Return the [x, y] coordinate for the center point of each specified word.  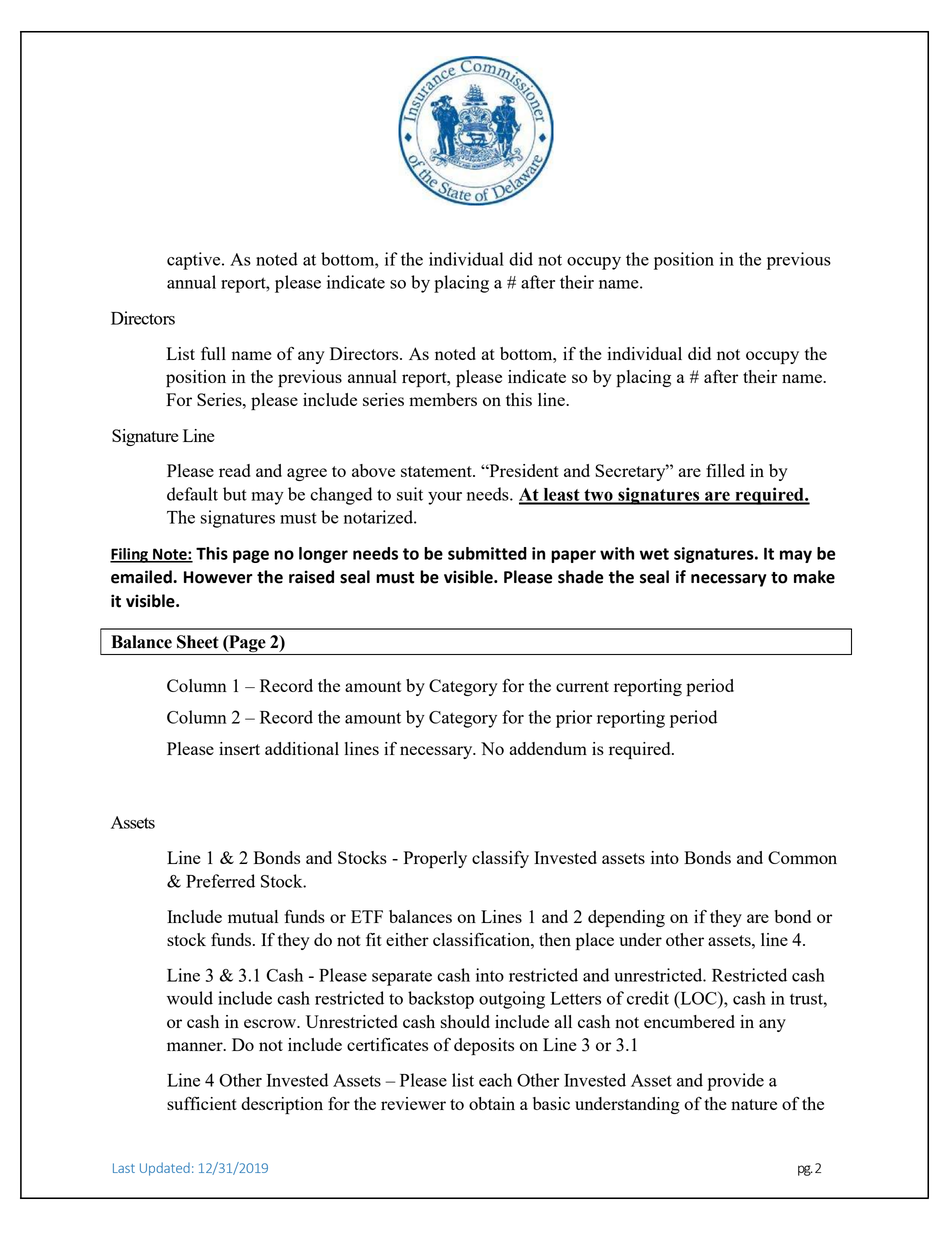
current [582, 686]
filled [725, 470]
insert [239, 748]
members [443, 399]
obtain [492, 1103]
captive [195, 261]
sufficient [202, 1103]
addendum [548, 748]
